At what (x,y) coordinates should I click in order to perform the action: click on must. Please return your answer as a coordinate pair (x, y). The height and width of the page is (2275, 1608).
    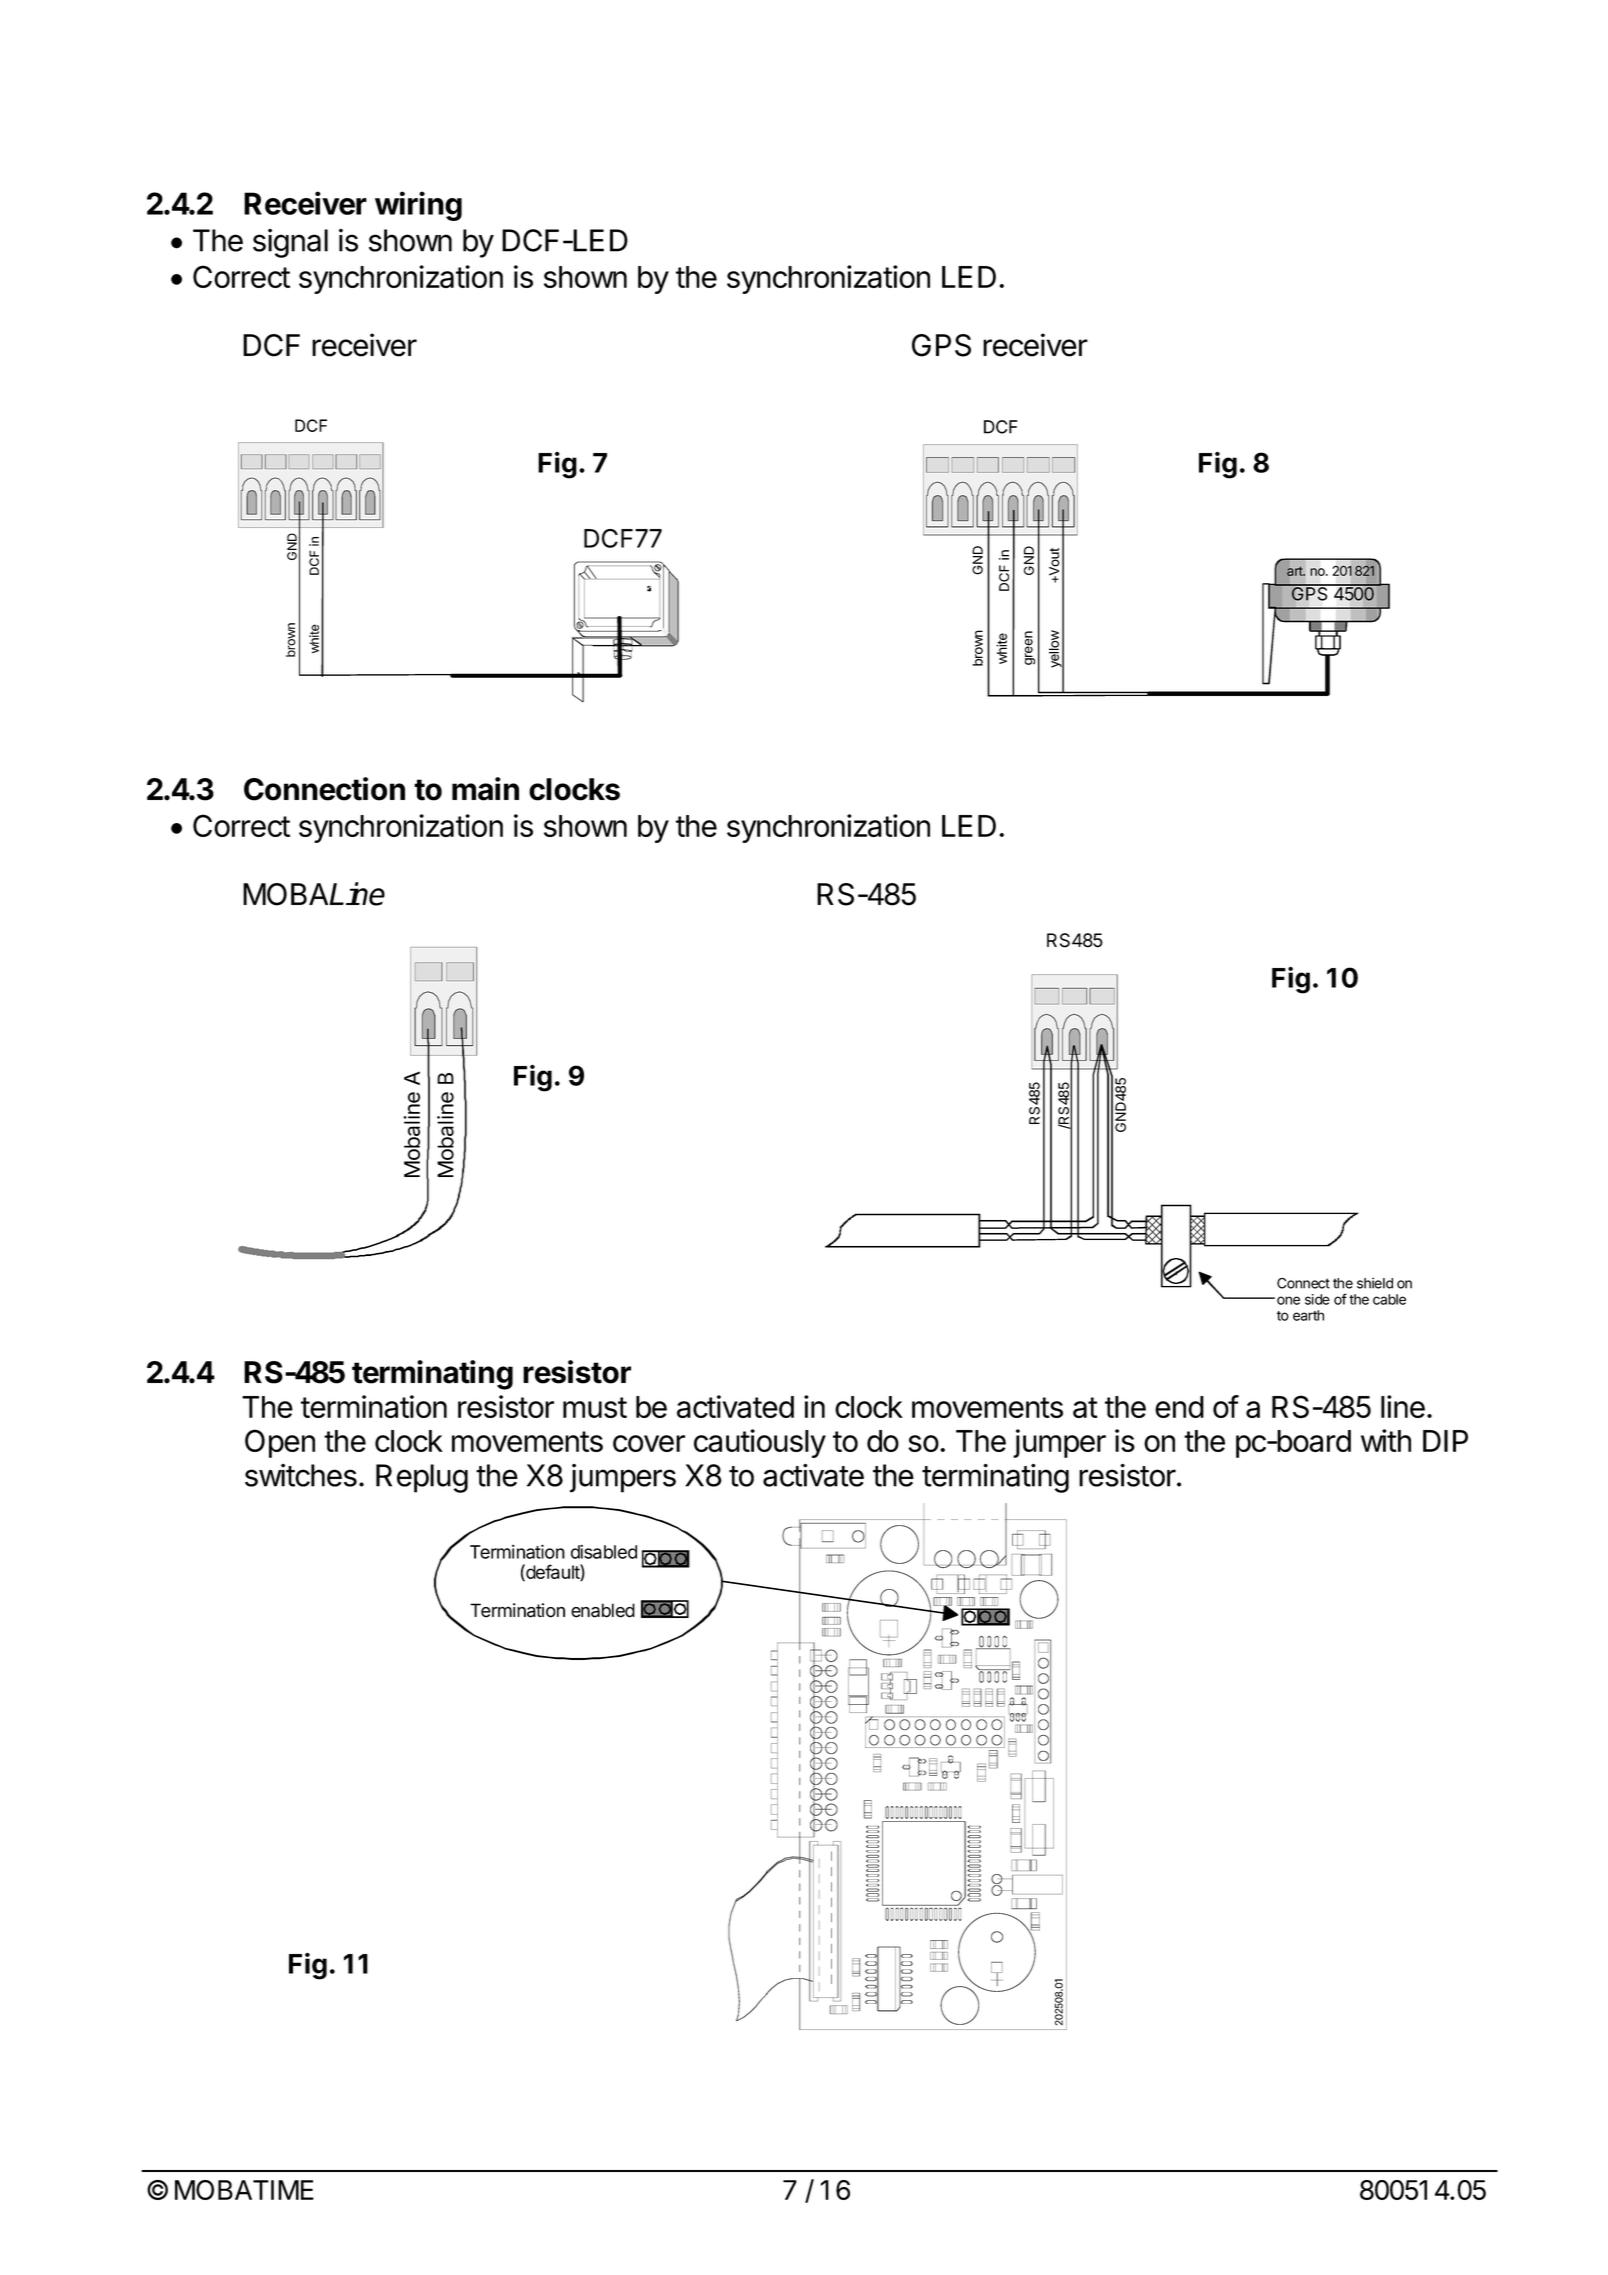
    Looking at the image, I should click on (595, 1407).
